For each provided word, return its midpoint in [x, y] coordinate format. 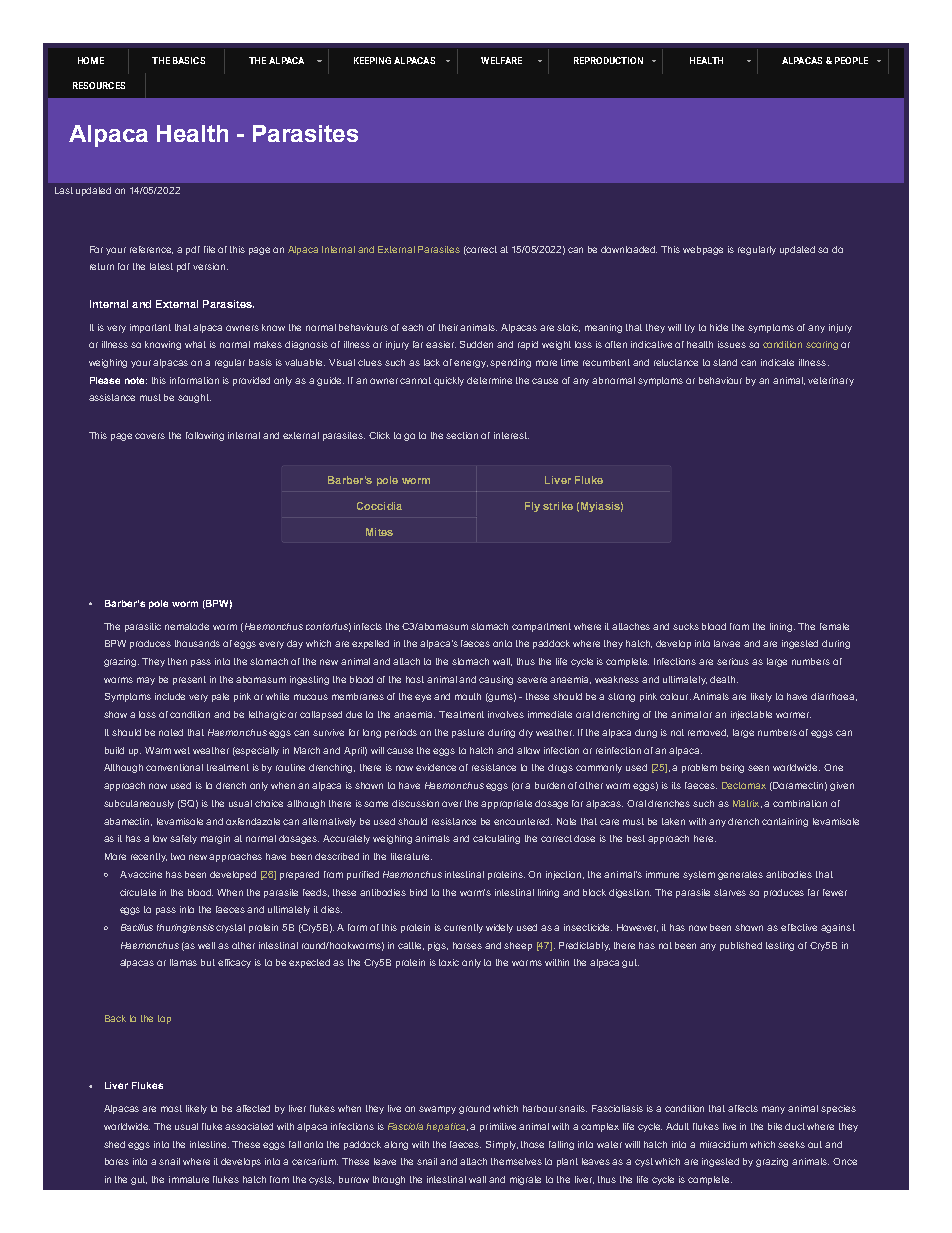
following [205, 436]
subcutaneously [139, 804]
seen [758, 768]
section [462, 435]
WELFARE [501, 60]
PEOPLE [851, 60]
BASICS [189, 60]
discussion [415, 803]
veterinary [831, 381]
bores [117, 1161]
